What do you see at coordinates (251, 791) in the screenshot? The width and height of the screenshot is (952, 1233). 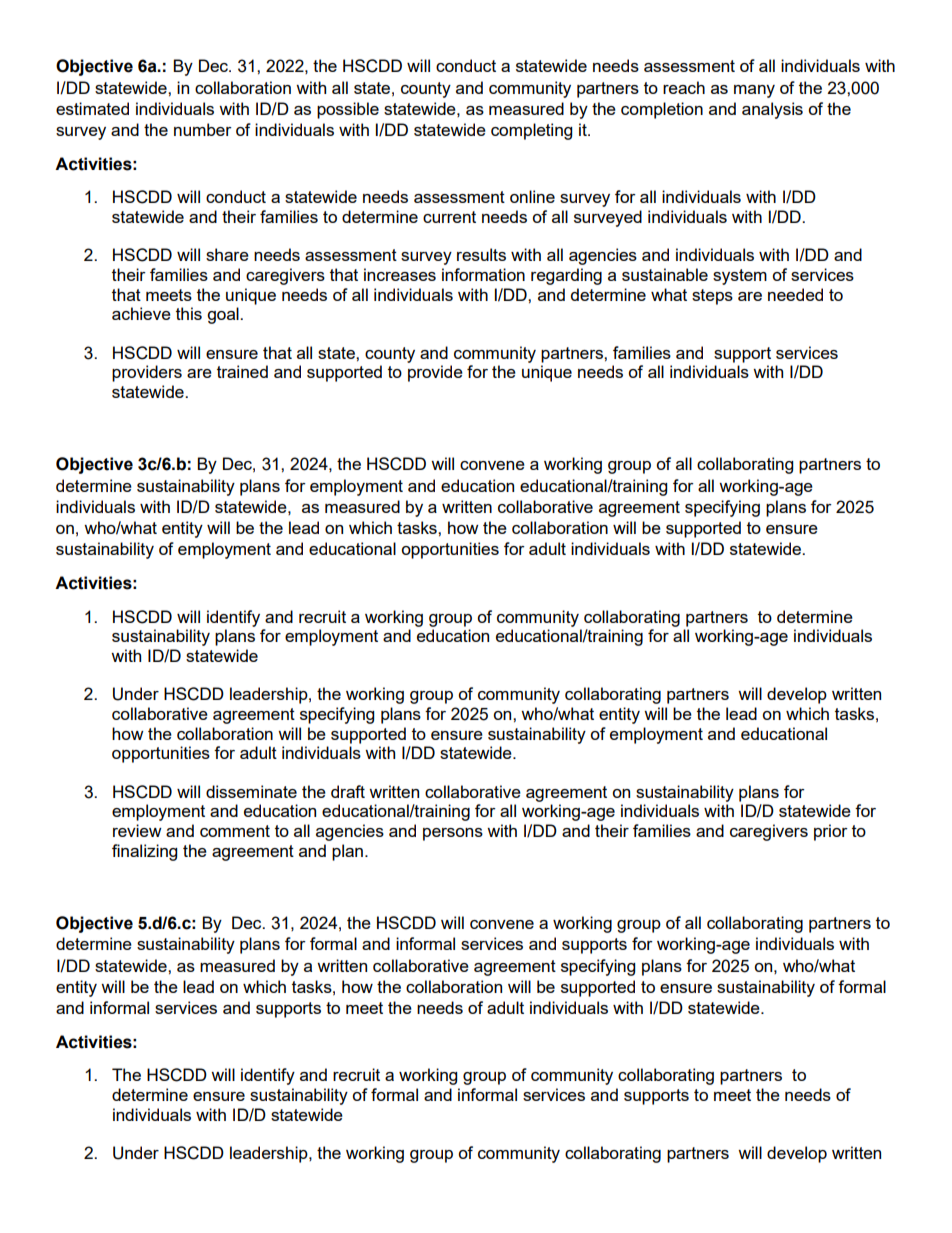 I see `disseminate` at bounding box center [251, 791].
